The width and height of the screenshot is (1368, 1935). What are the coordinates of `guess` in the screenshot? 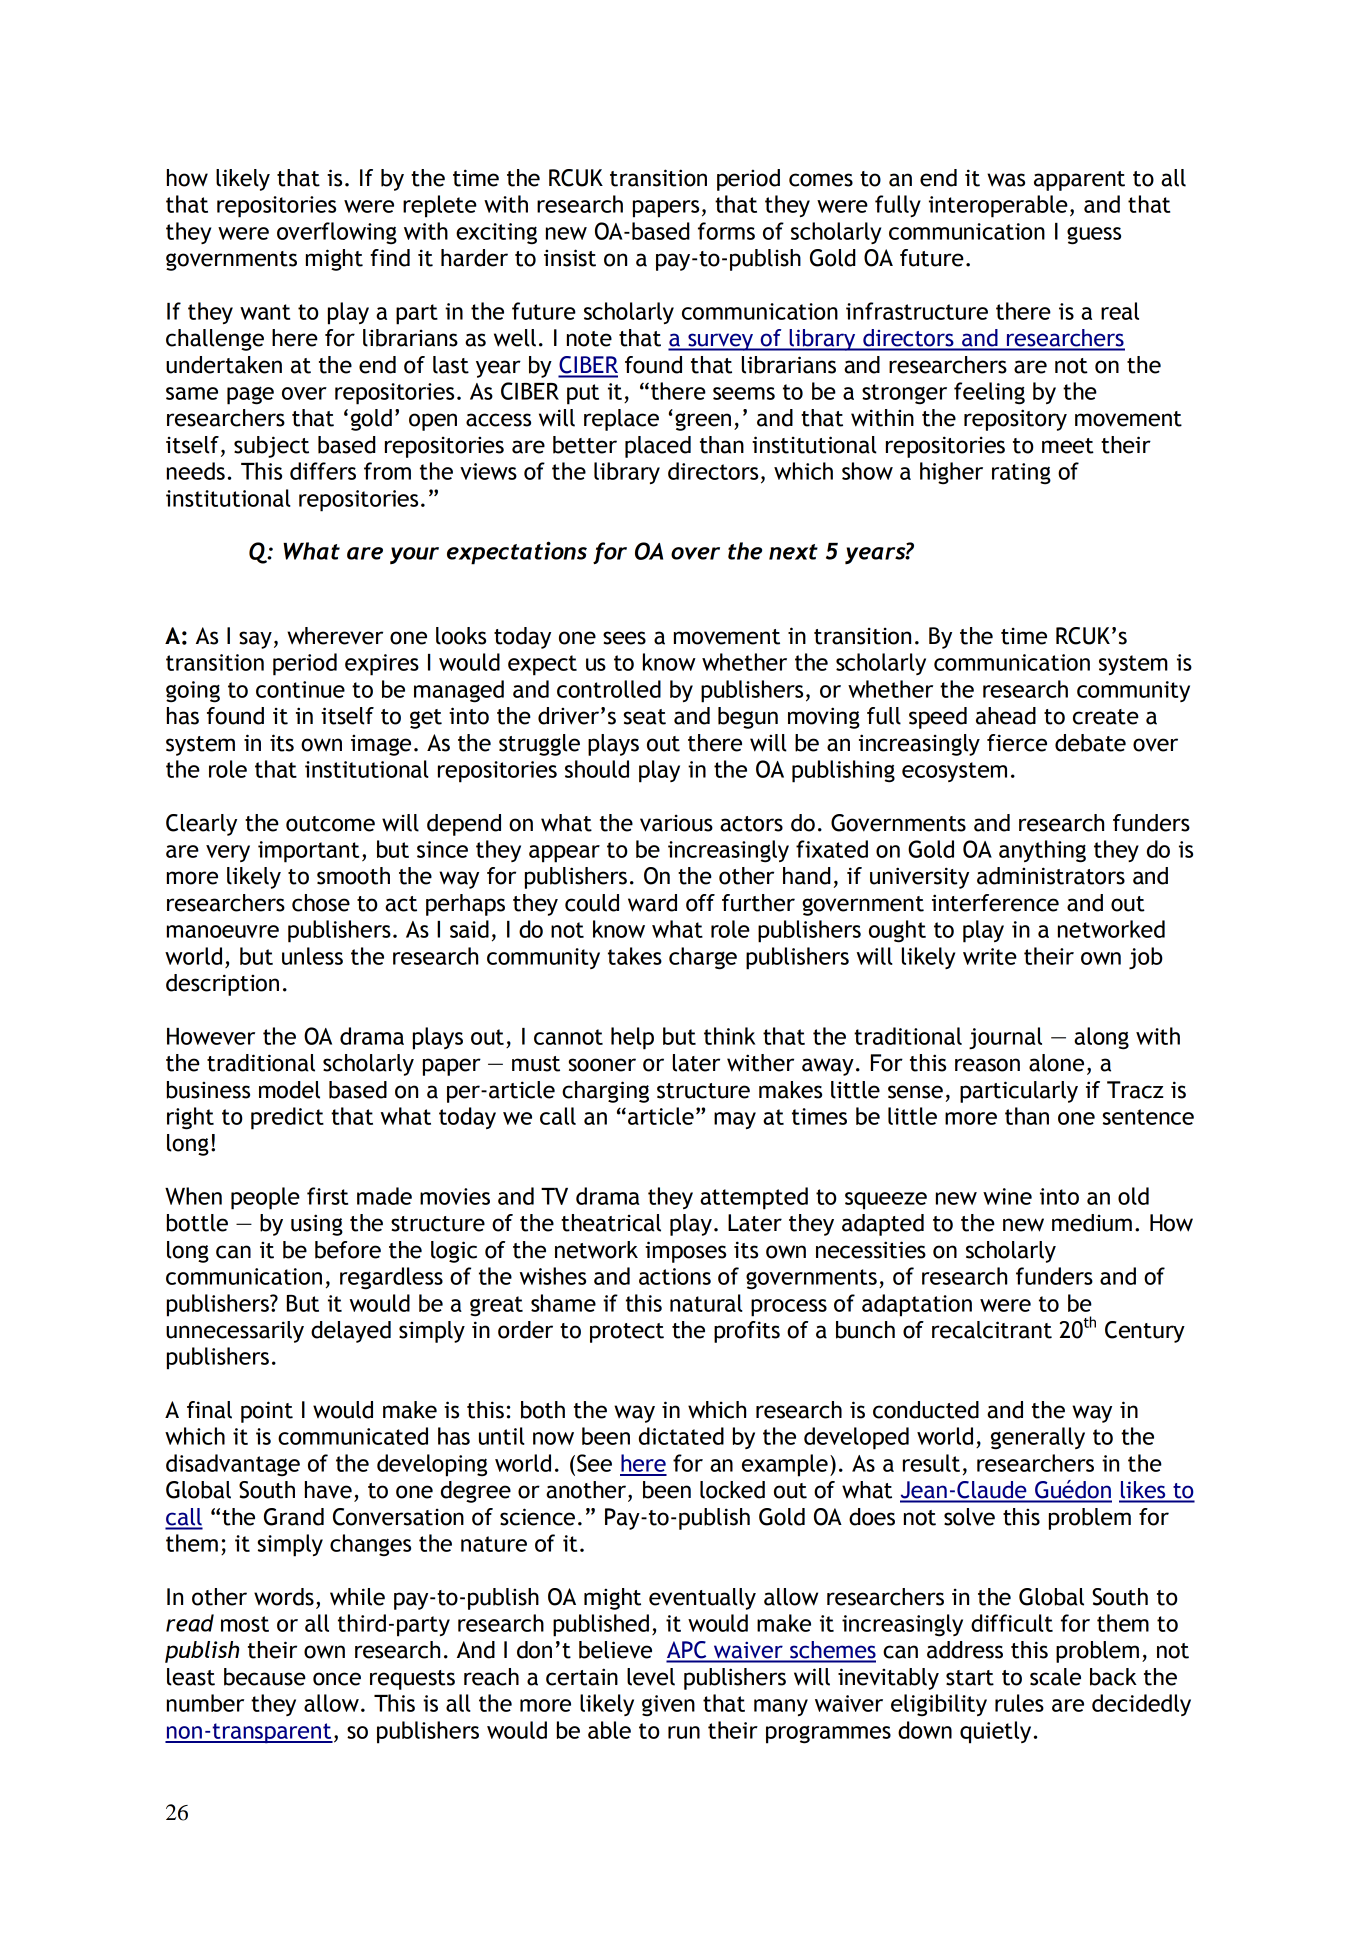 It's located at (1094, 236).
